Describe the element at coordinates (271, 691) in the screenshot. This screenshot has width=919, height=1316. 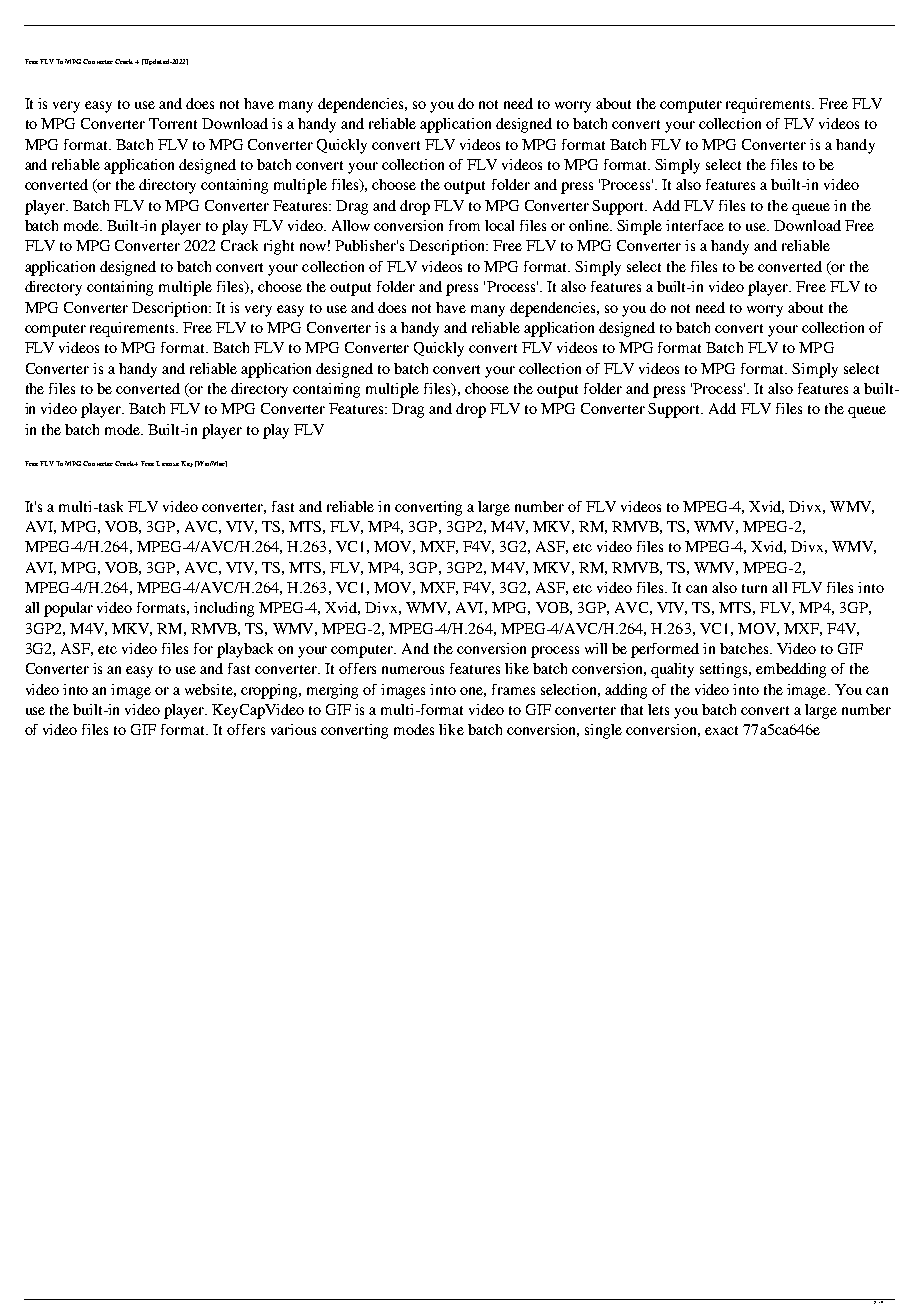
I see `cropping` at that location.
